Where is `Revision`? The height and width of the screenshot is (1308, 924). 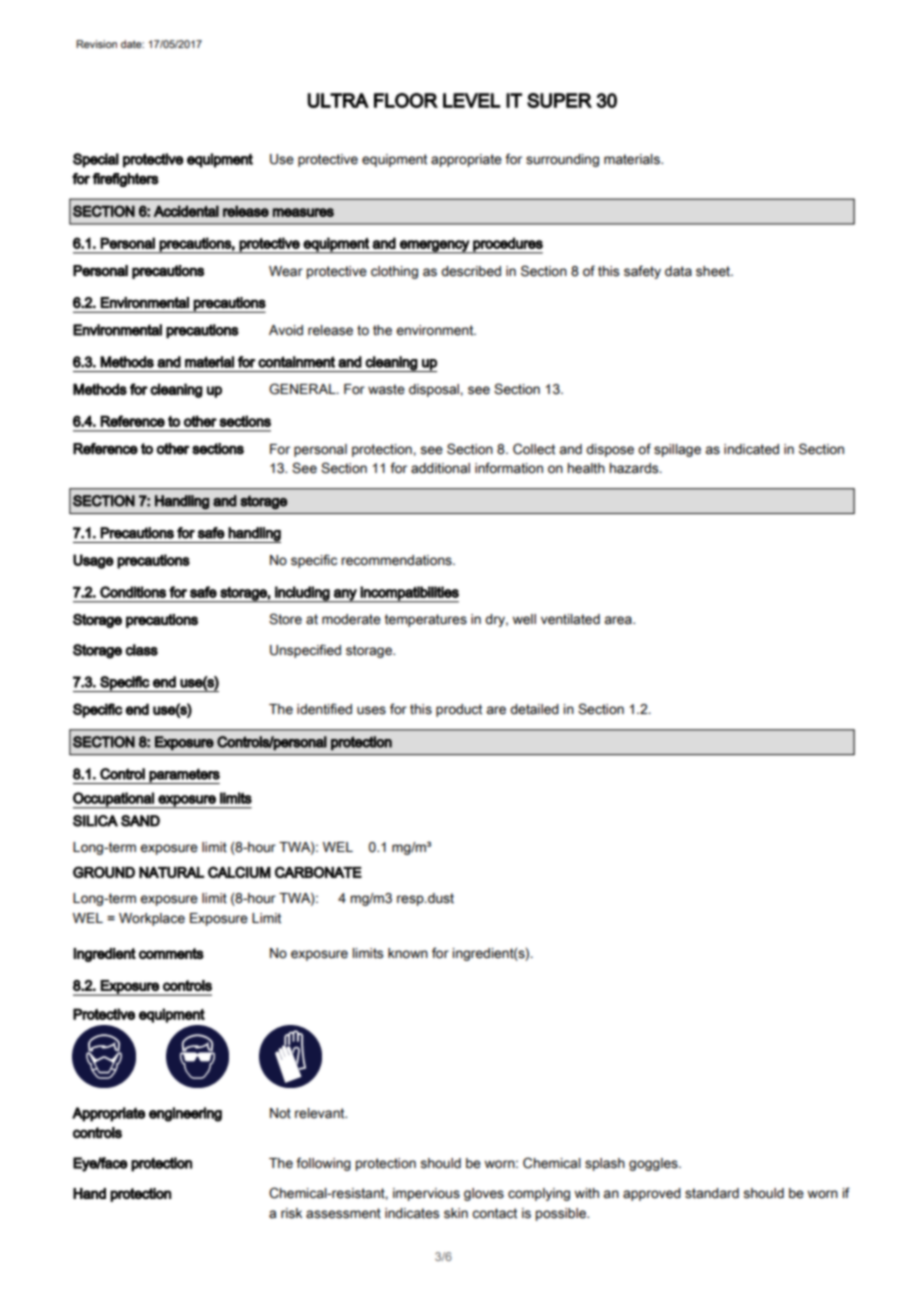
Revision is located at coordinates (96, 44).
